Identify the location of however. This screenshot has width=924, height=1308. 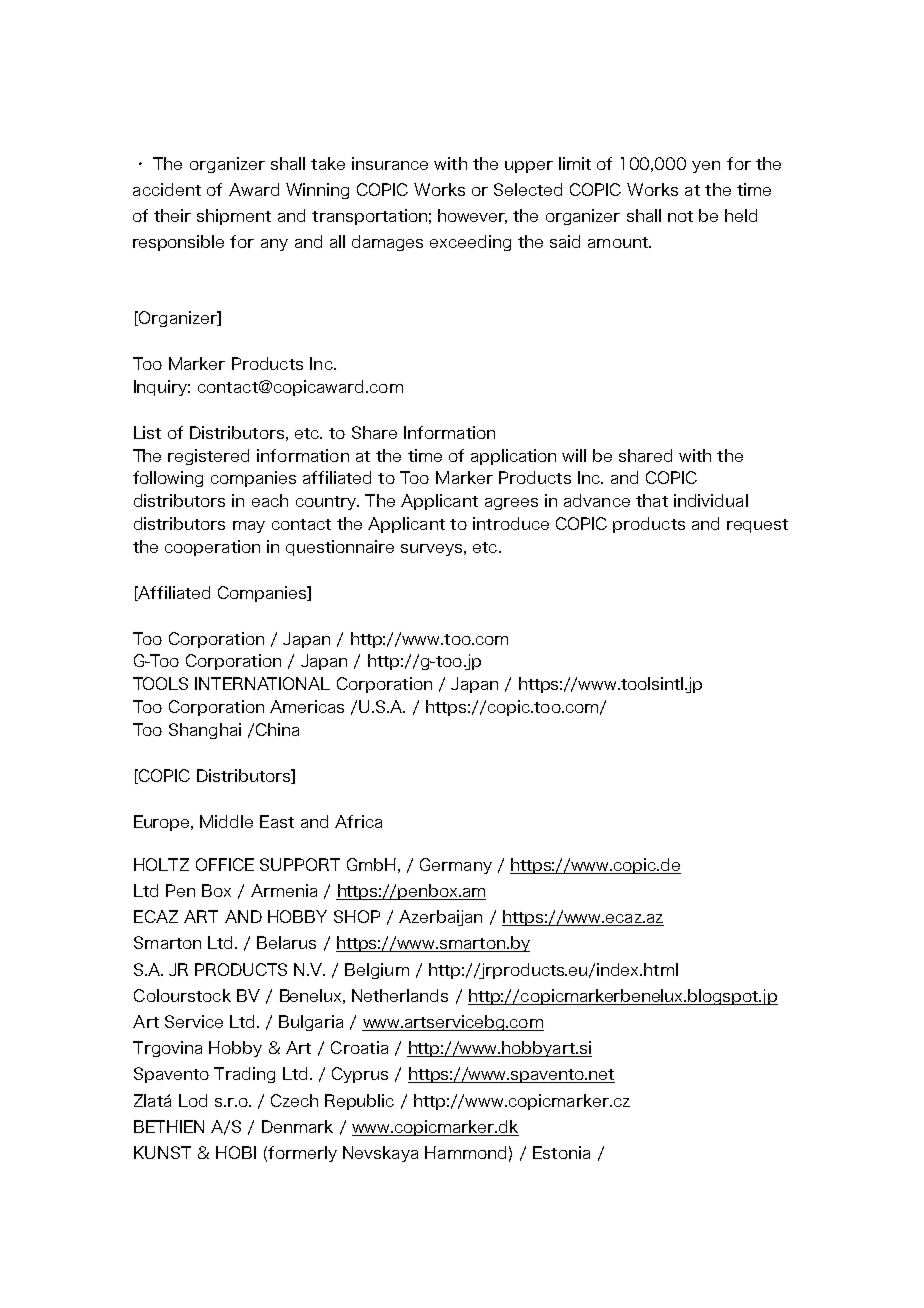
(472, 216).
